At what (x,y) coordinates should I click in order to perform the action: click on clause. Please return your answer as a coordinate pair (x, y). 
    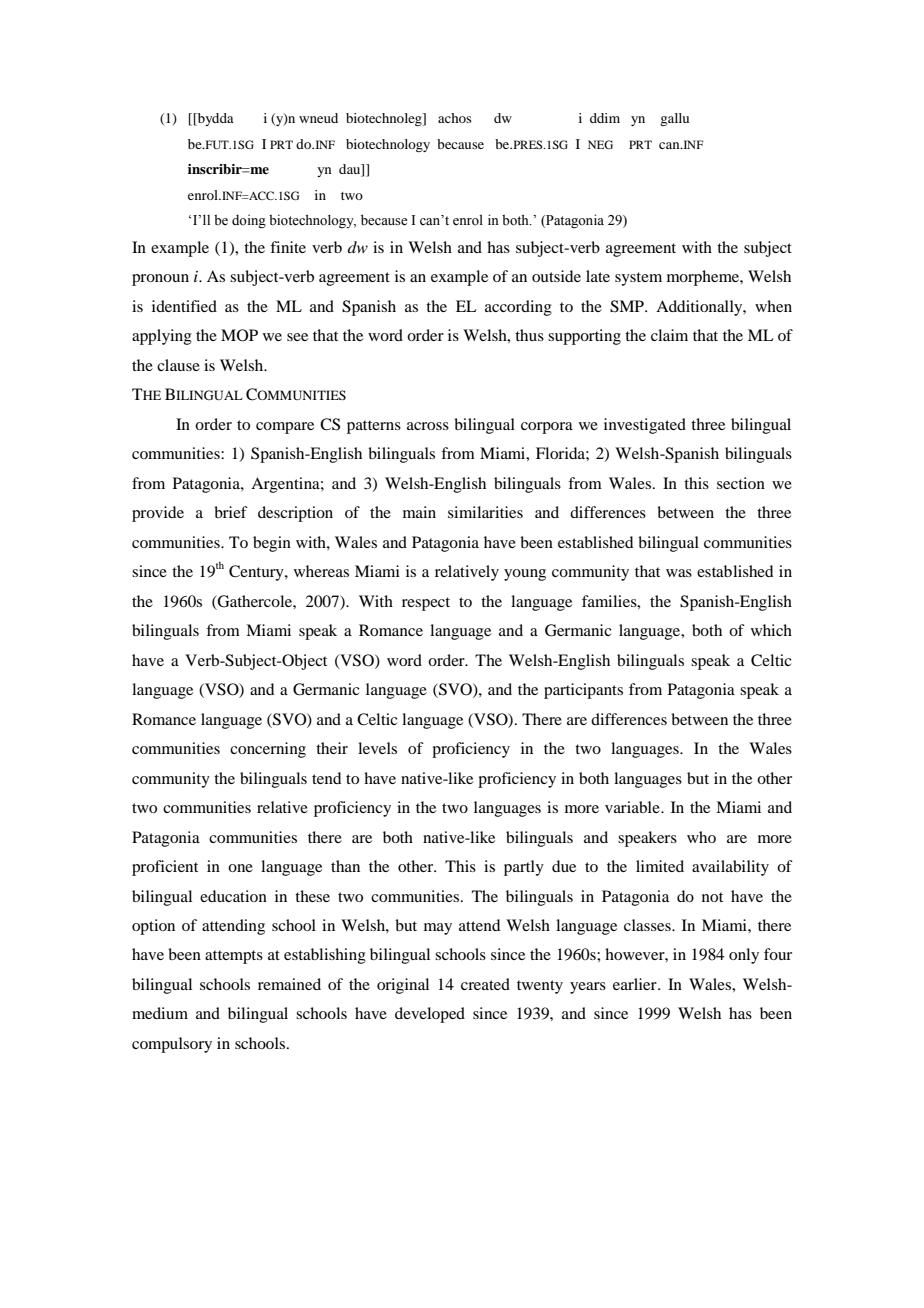
    Looking at the image, I should click on (178, 365).
